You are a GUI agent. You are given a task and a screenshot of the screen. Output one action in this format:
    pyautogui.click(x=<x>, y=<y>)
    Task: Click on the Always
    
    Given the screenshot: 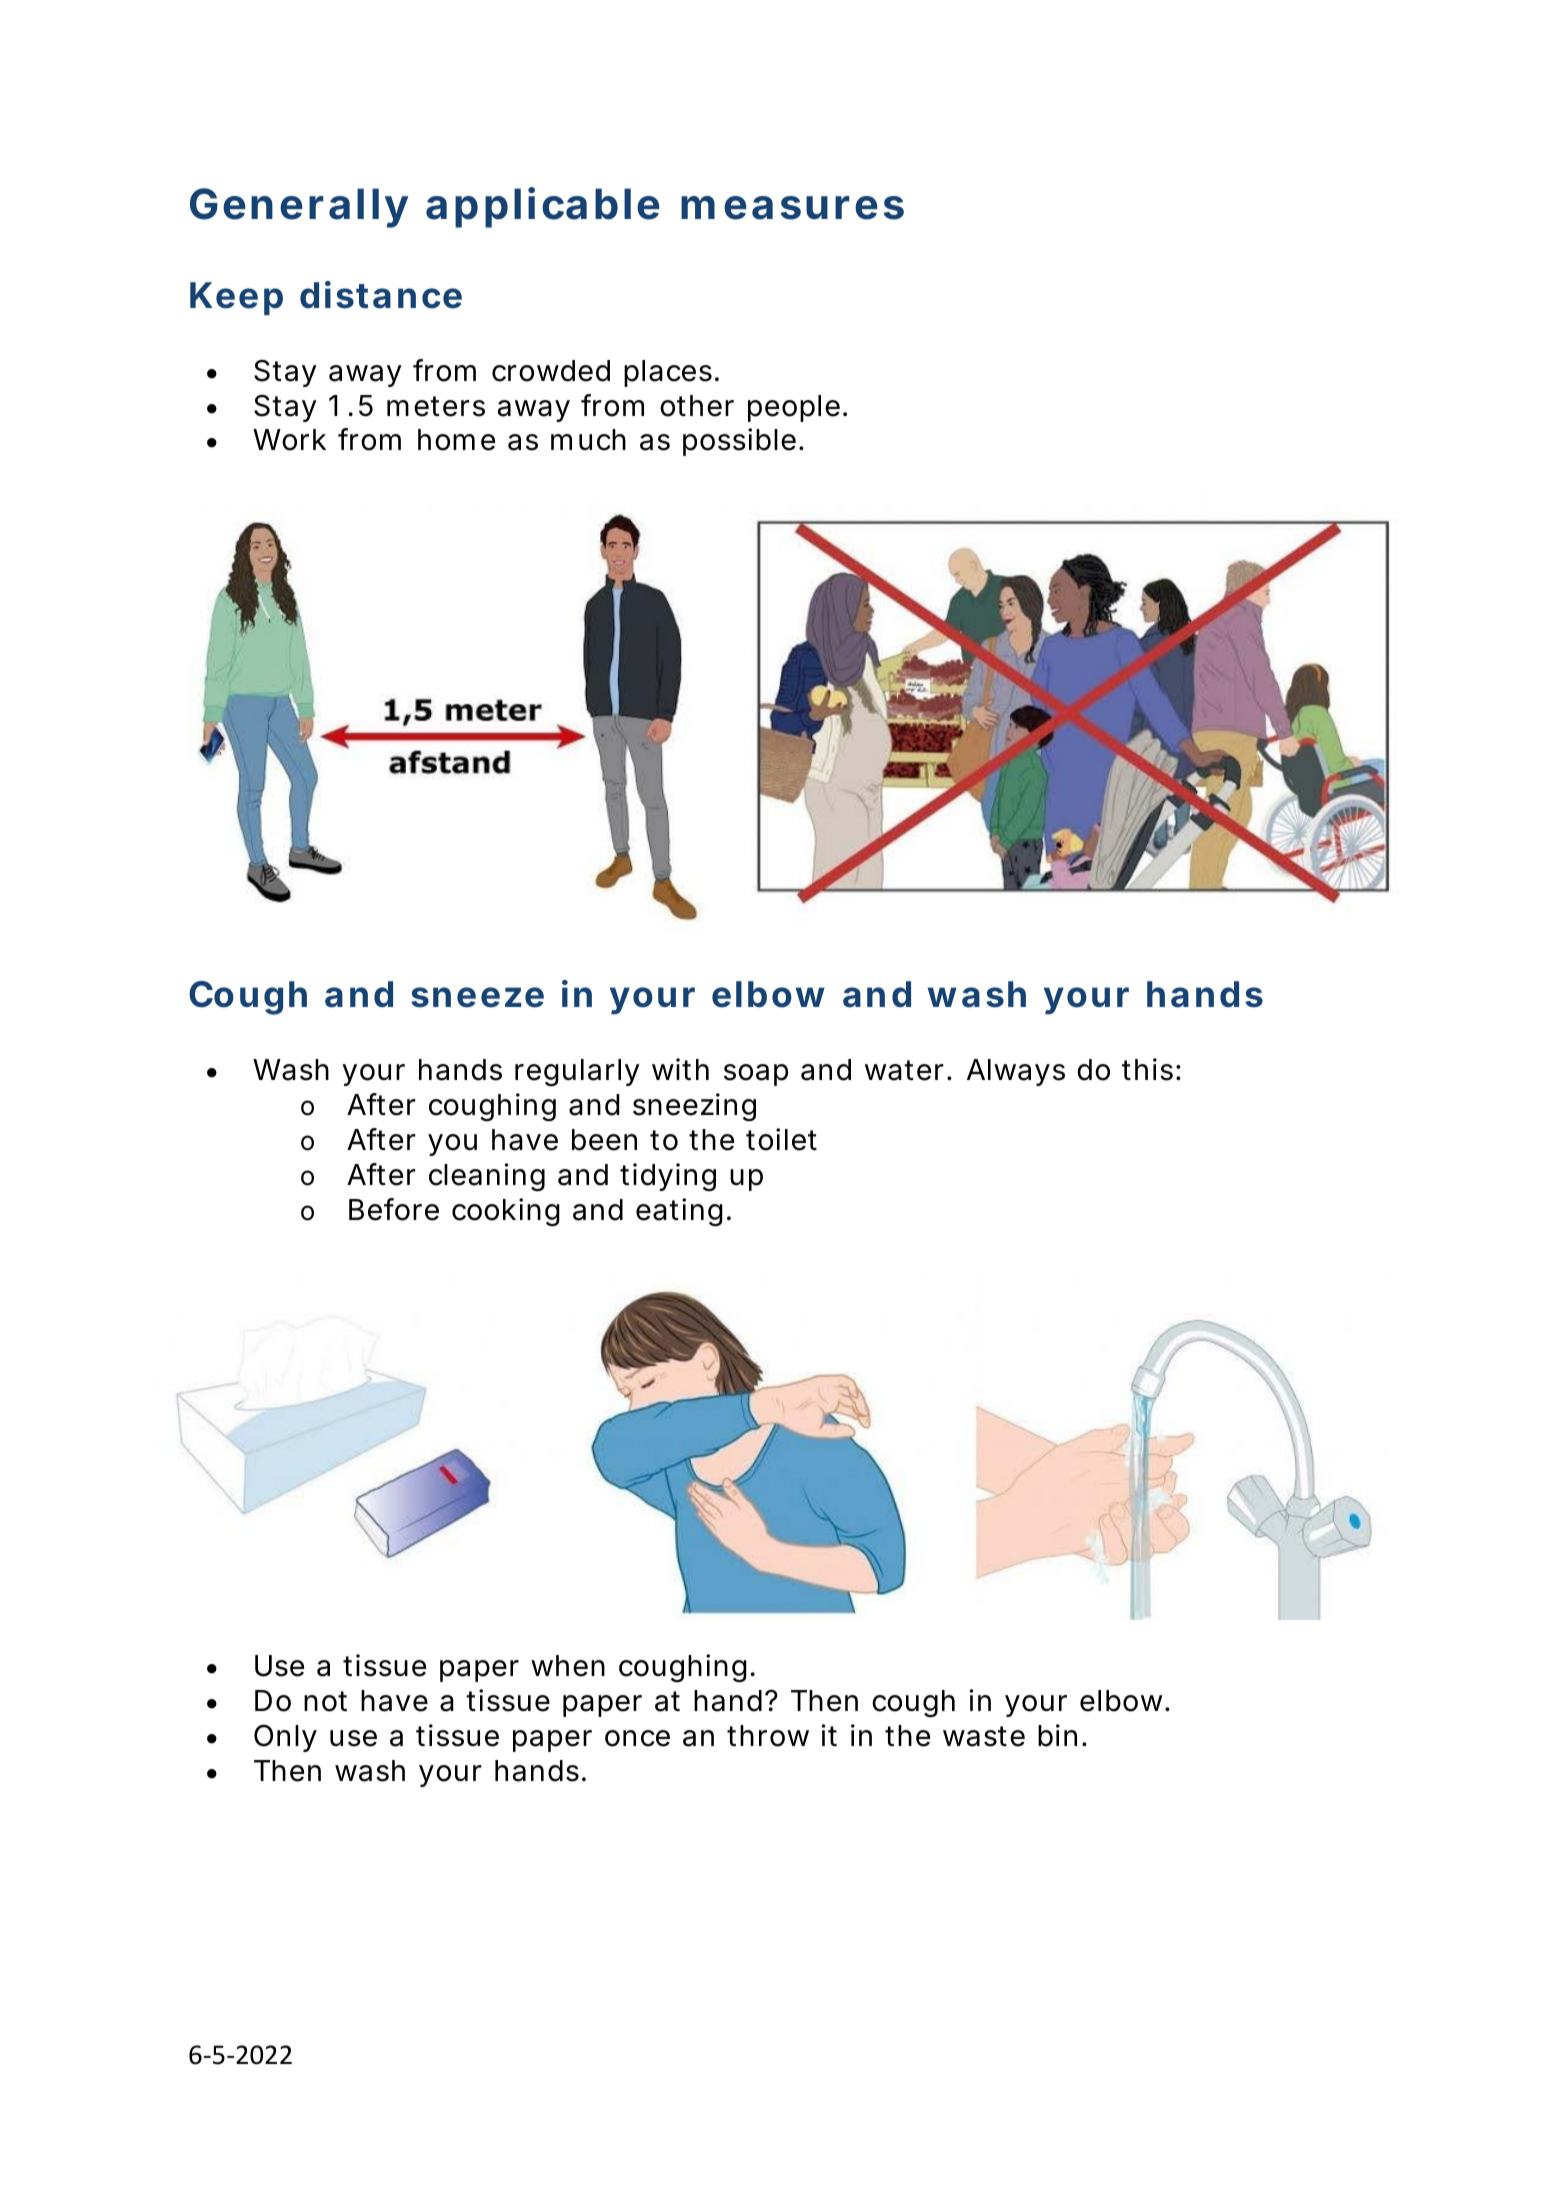 What is the action you would take?
    pyautogui.click(x=1016, y=1072)
